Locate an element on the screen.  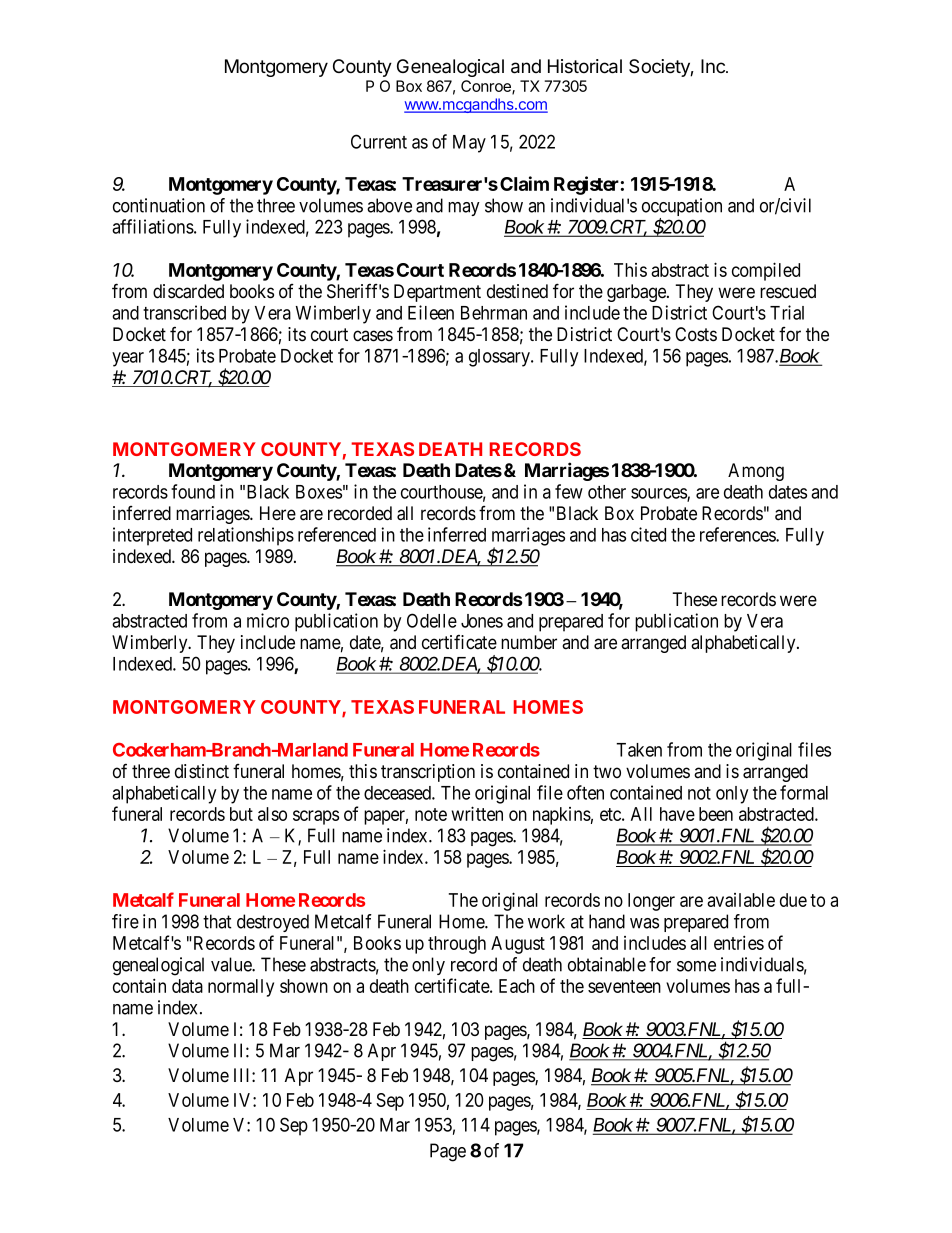
some is located at coordinates (696, 966).
